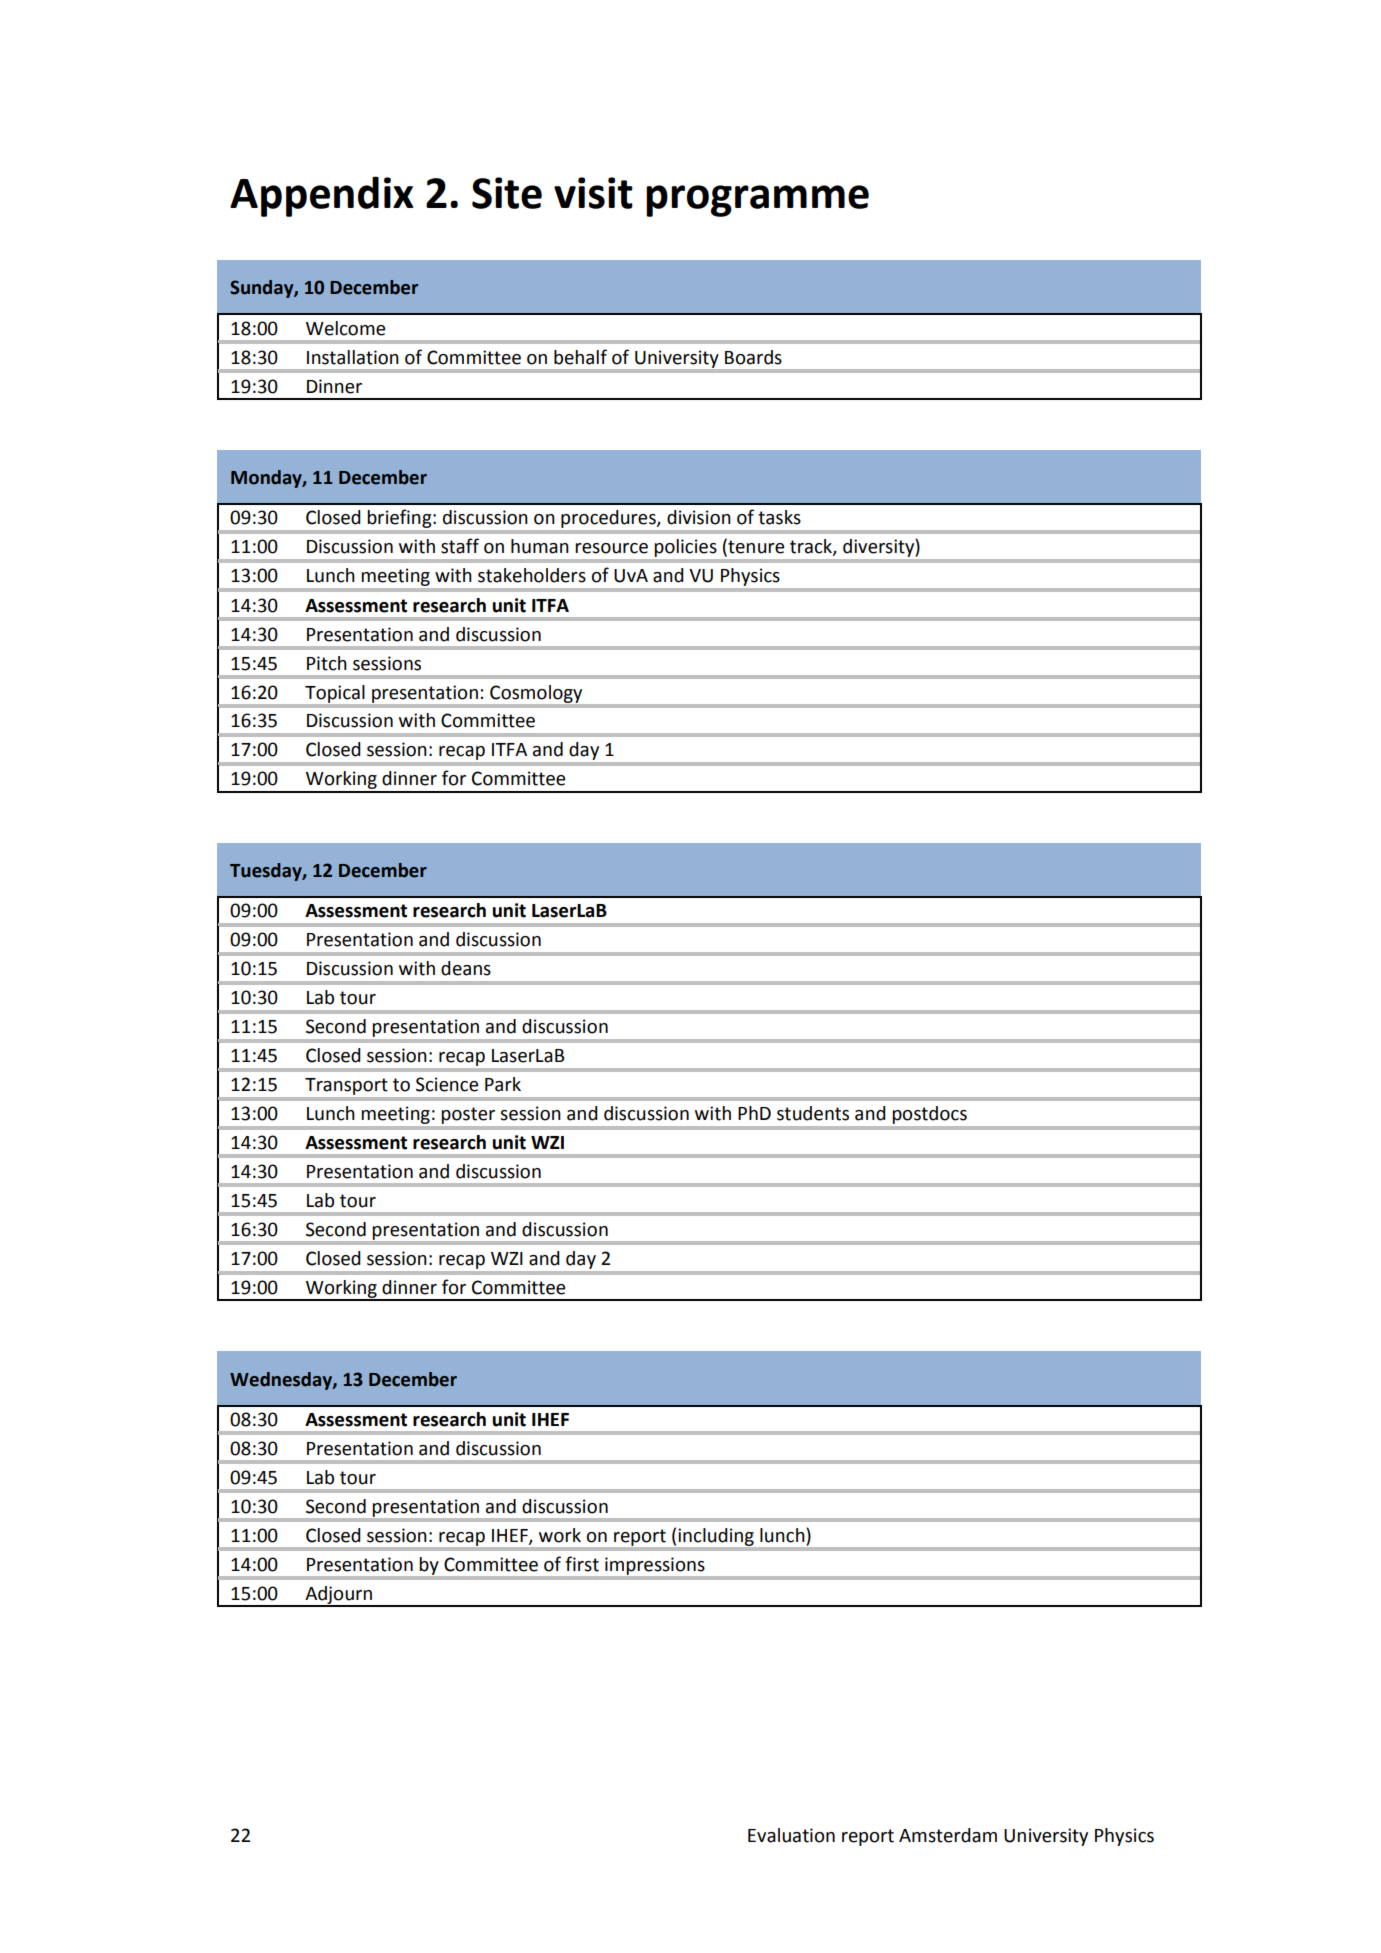 The image size is (1381, 1953). I want to click on first, so click(582, 1564).
